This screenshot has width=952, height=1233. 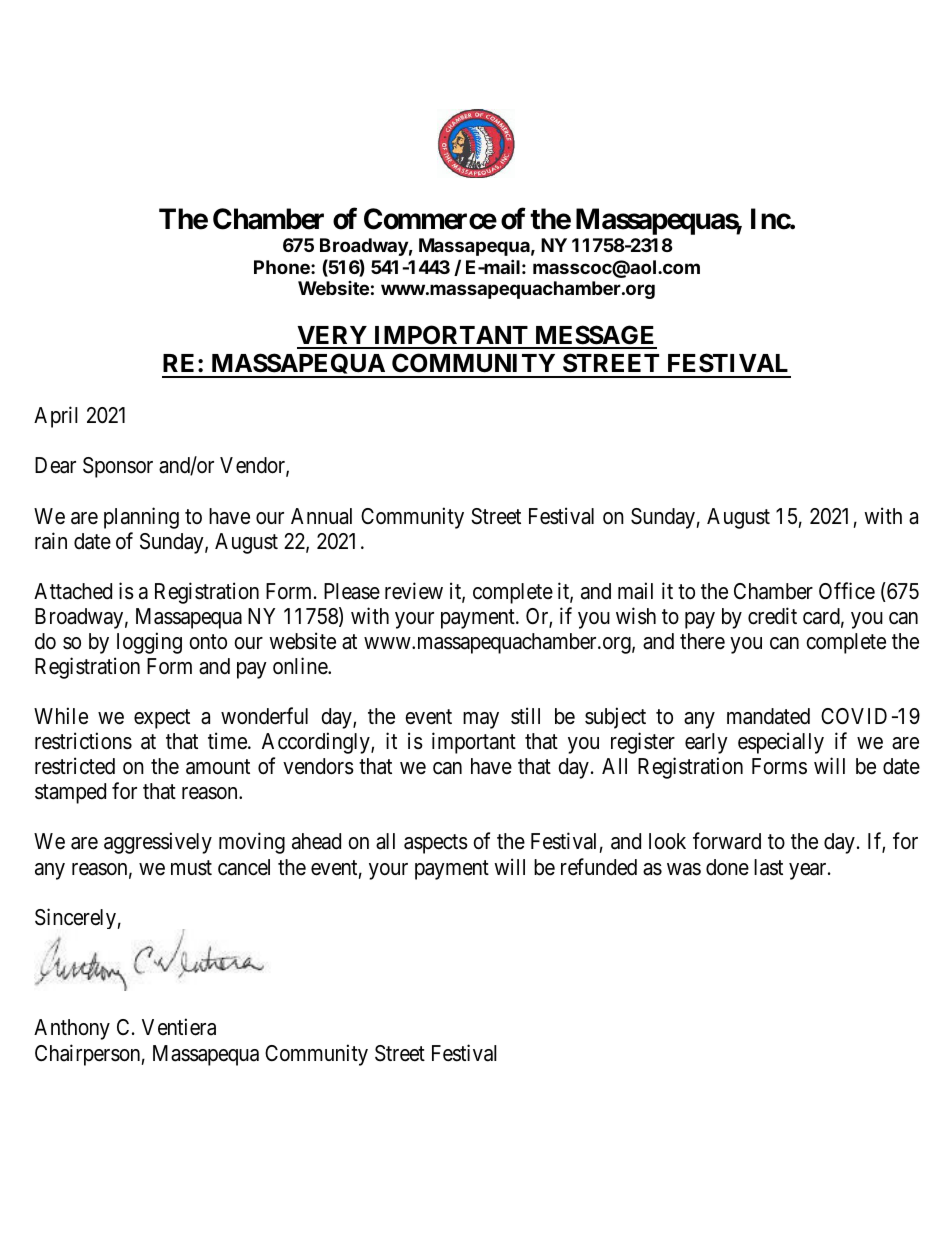 I want to click on forward, so click(x=727, y=841).
